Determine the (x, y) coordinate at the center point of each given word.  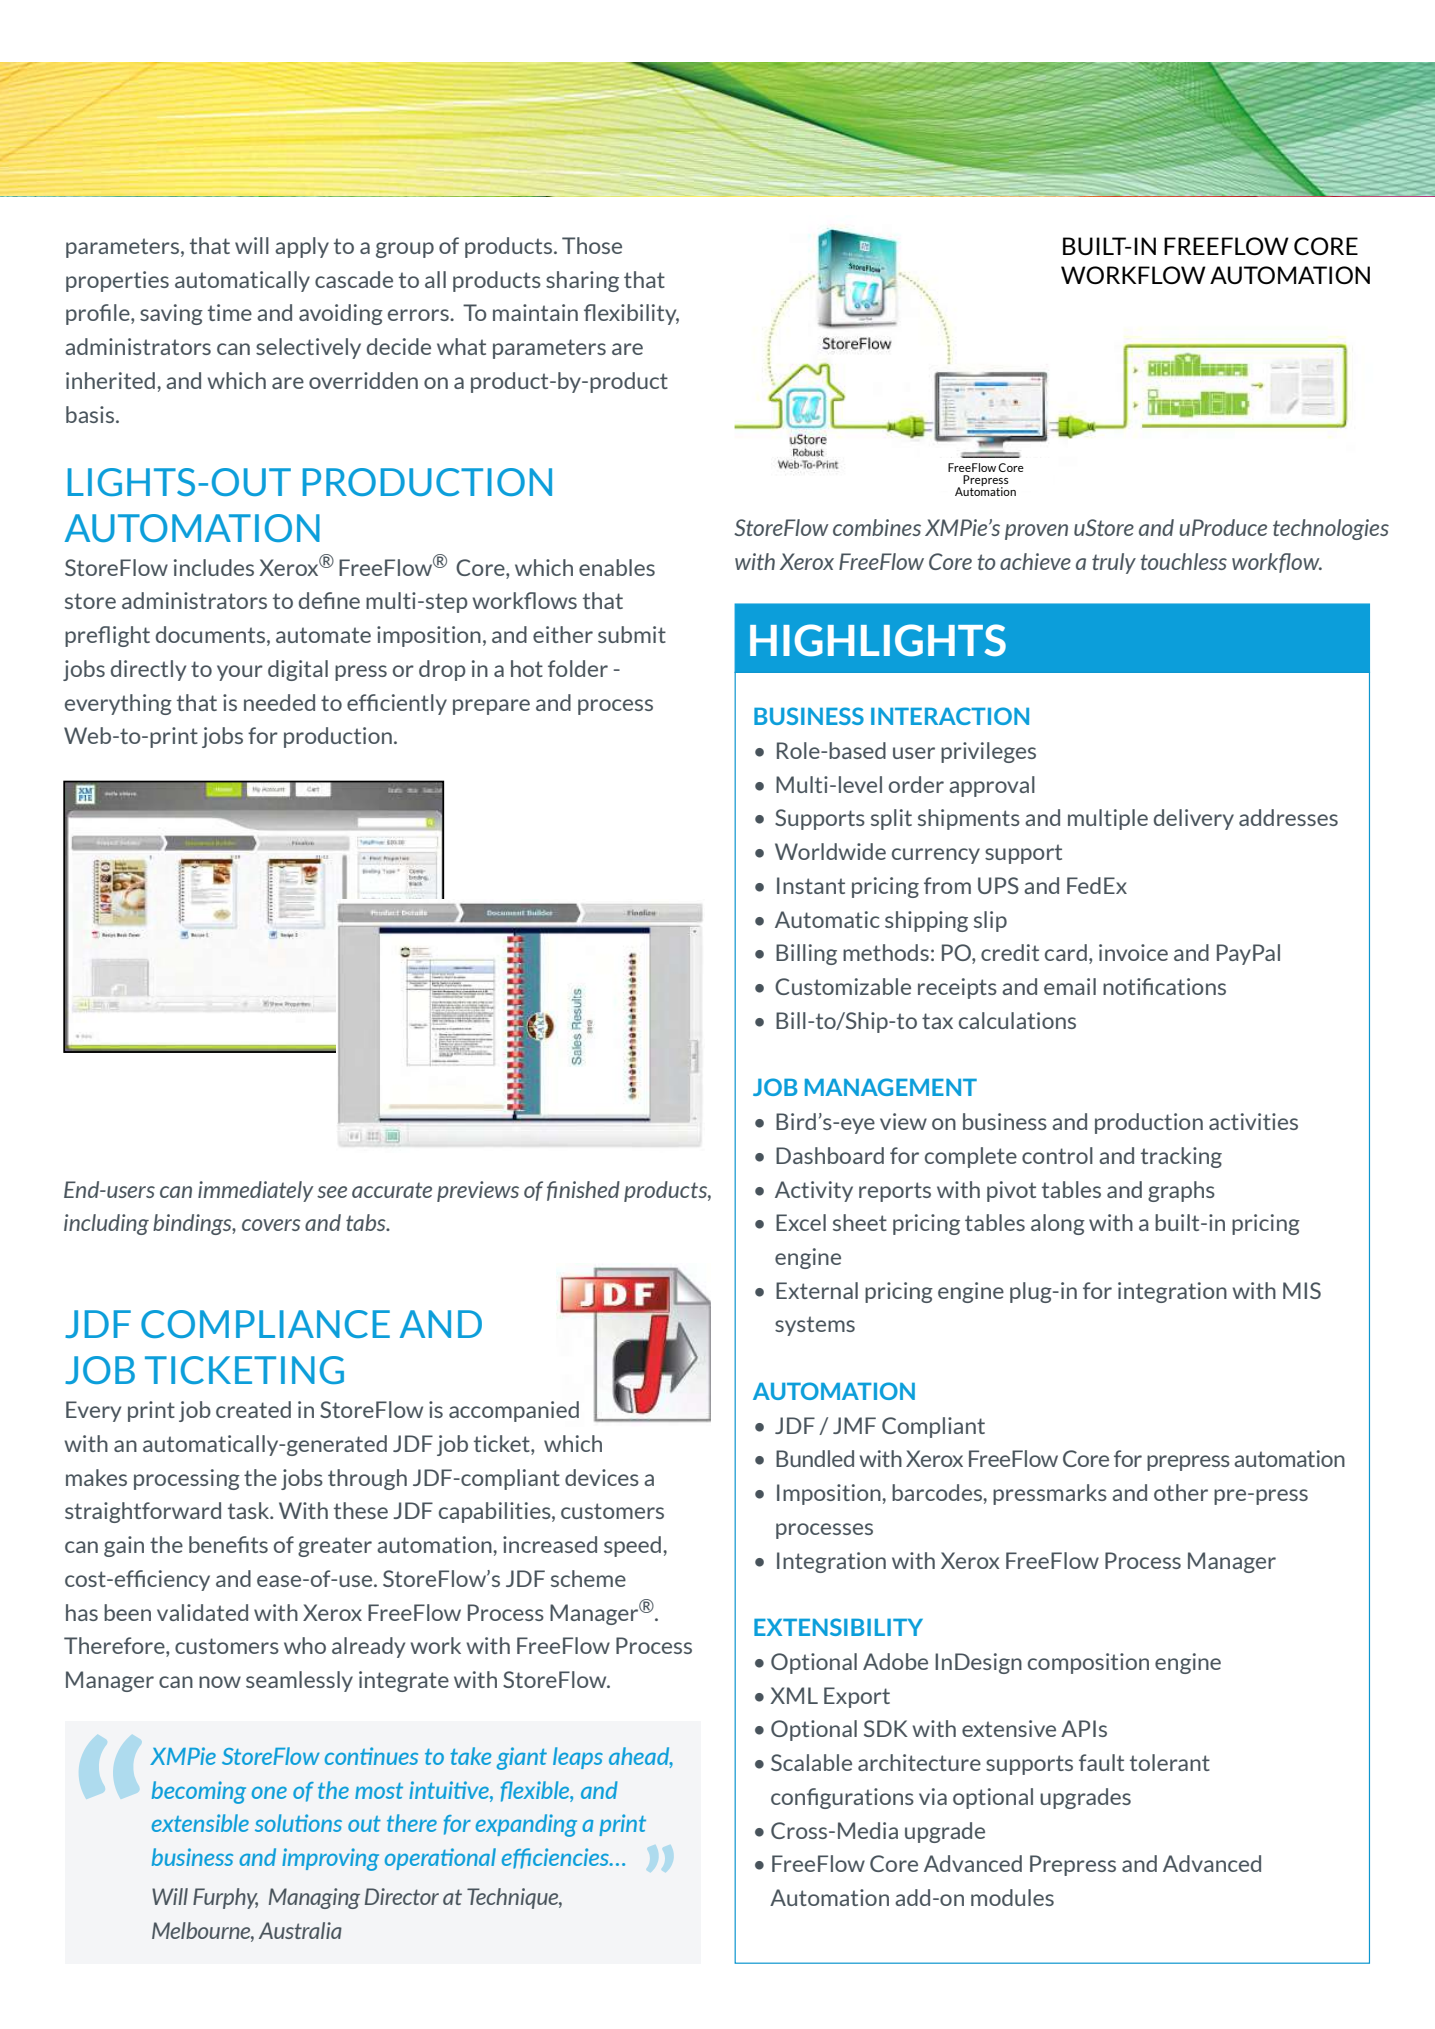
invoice (1133, 952)
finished (583, 1191)
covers (271, 1225)
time (230, 312)
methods (886, 952)
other (1181, 1492)
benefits (228, 1544)
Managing (314, 1898)
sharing (582, 281)
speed (632, 1546)
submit (632, 634)
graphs (1181, 1191)
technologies (1331, 529)
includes (214, 567)
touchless (1183, 561)
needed (279, 702)
